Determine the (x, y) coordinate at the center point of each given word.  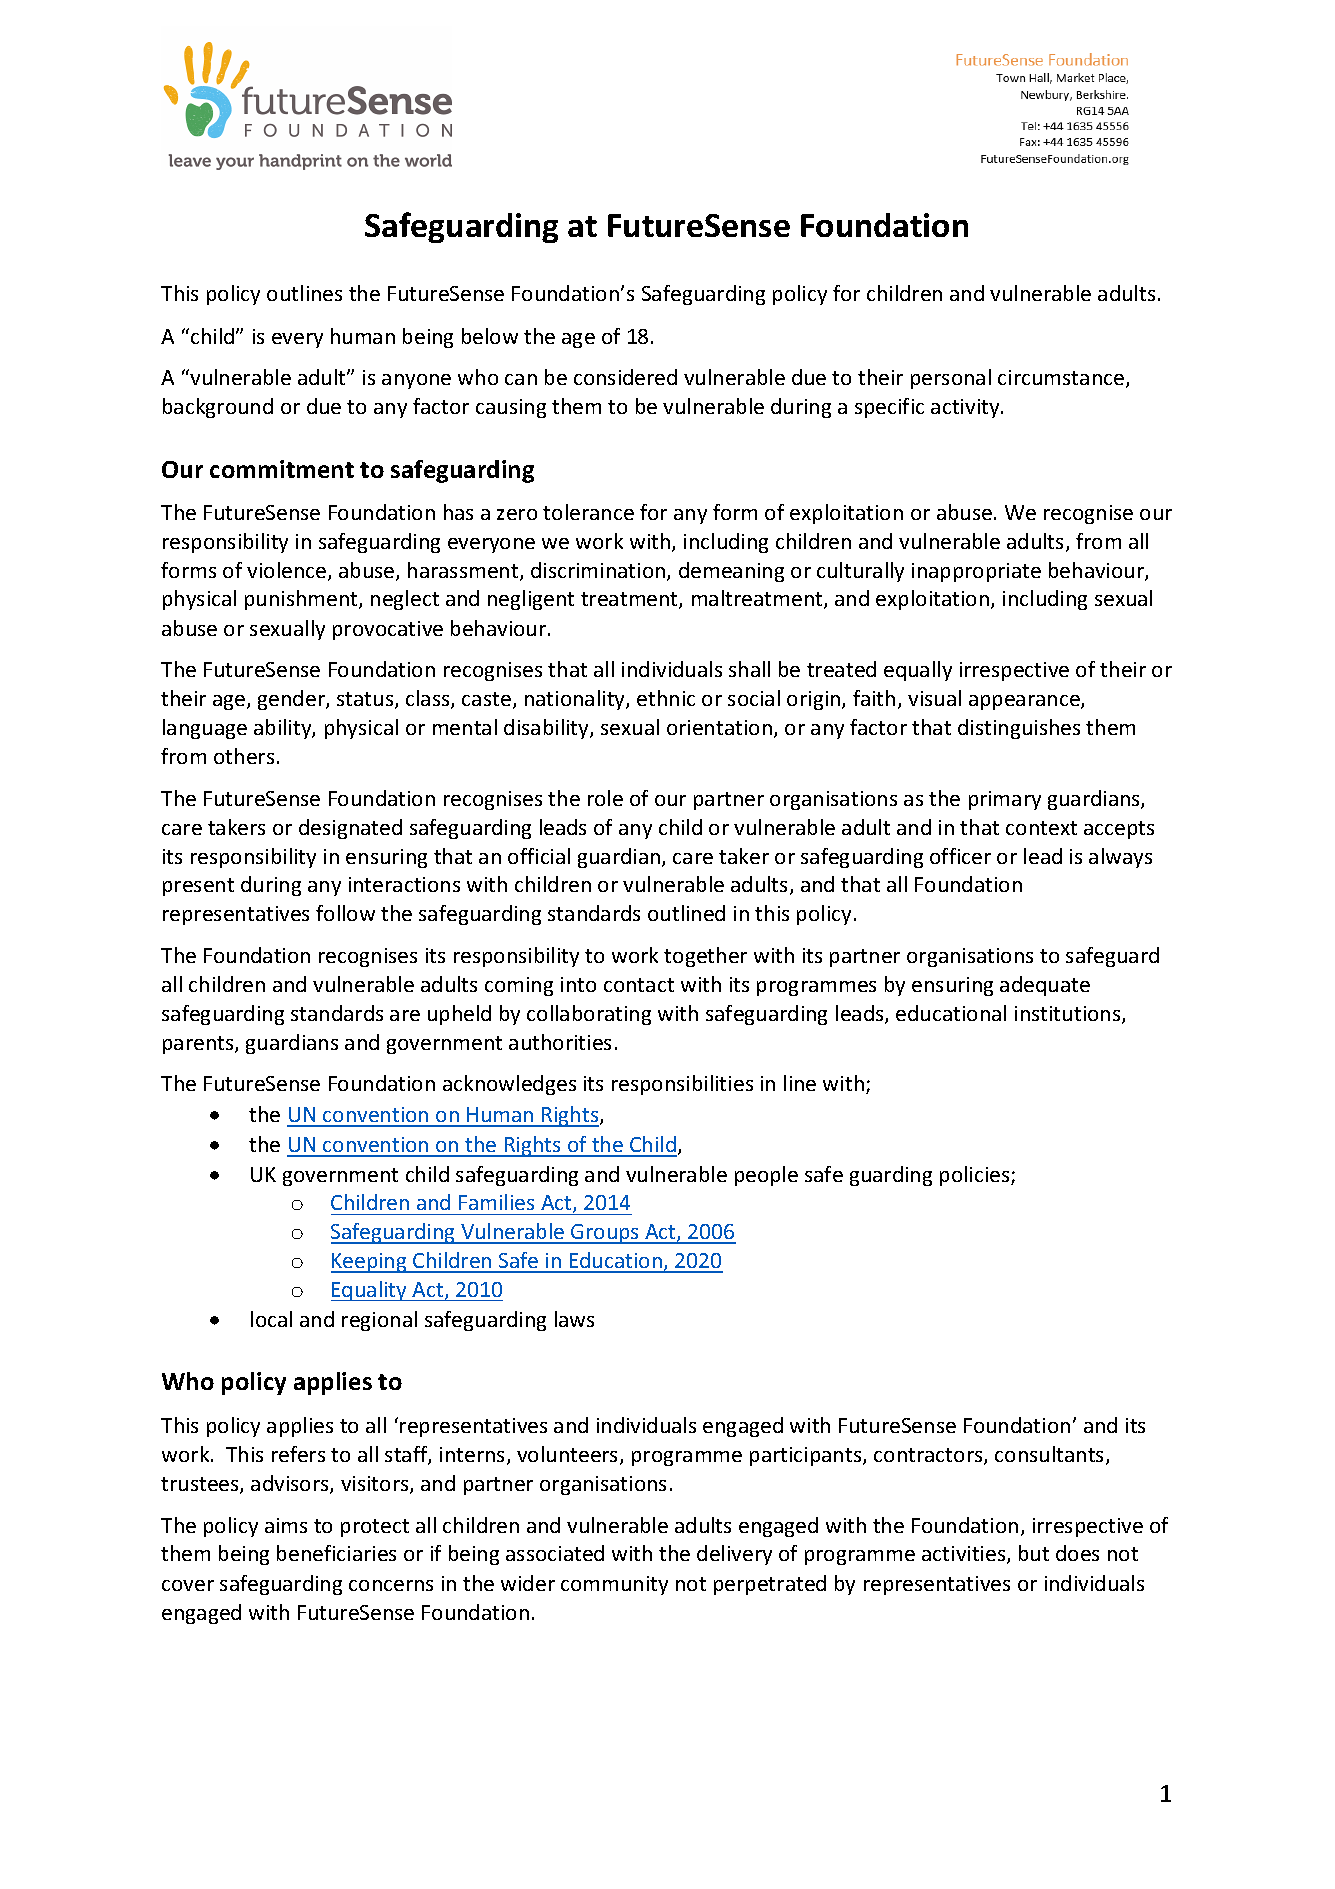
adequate (1045, 986)
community (614, 1585)
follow (345, 913)
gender (292, 700)
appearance (1025, 702)
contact (639, 985)
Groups (605, 1234)
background (218, 408)
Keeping (370, 1263)
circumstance (1061, 377)
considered (625, 377)
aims (286, 1525)
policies (976, 1176)
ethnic (666, 698)
